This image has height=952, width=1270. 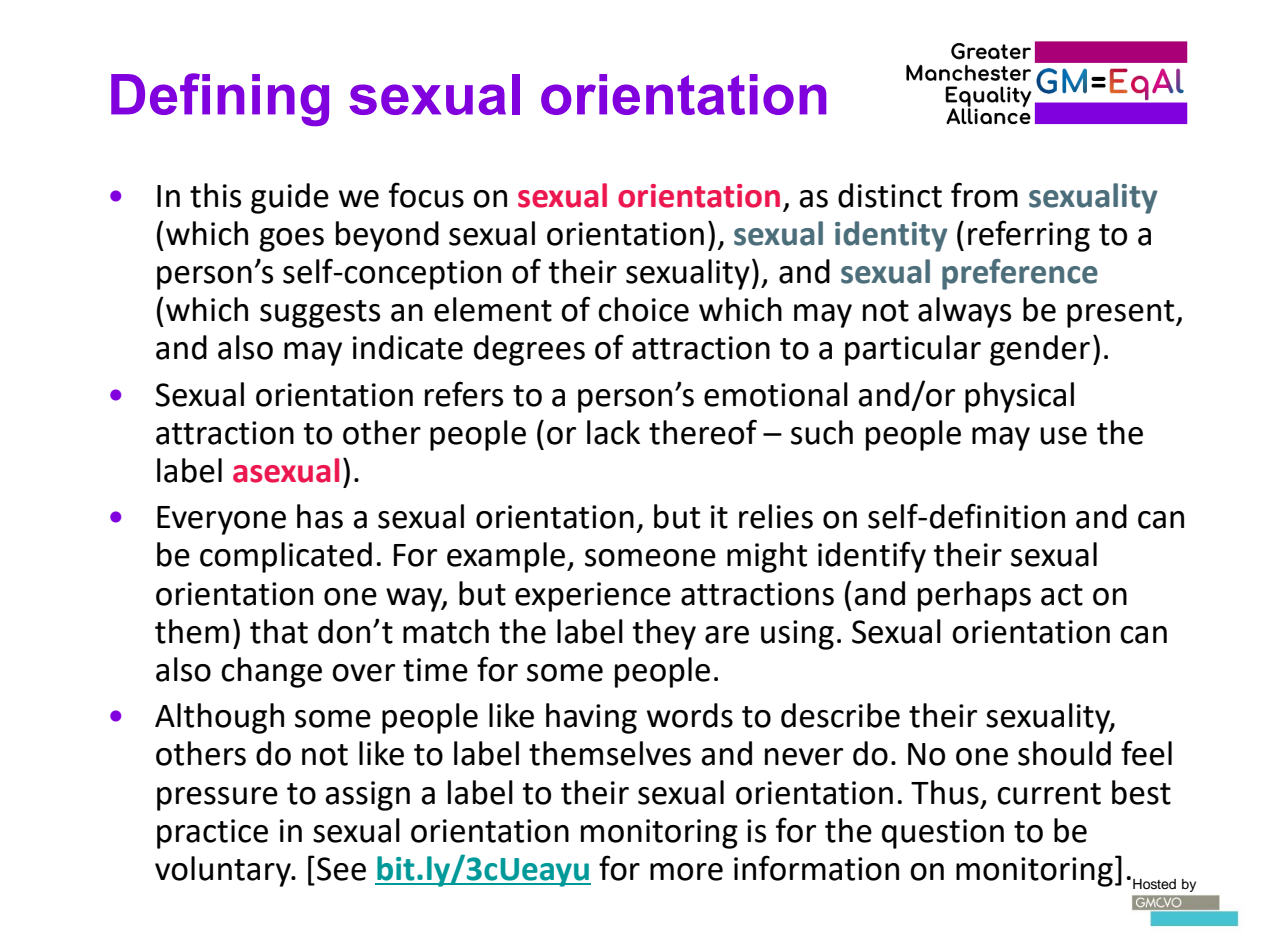 What do you see at coordinates (984, 195) in the image?
I see `from` at bounding box center [984, 195].
